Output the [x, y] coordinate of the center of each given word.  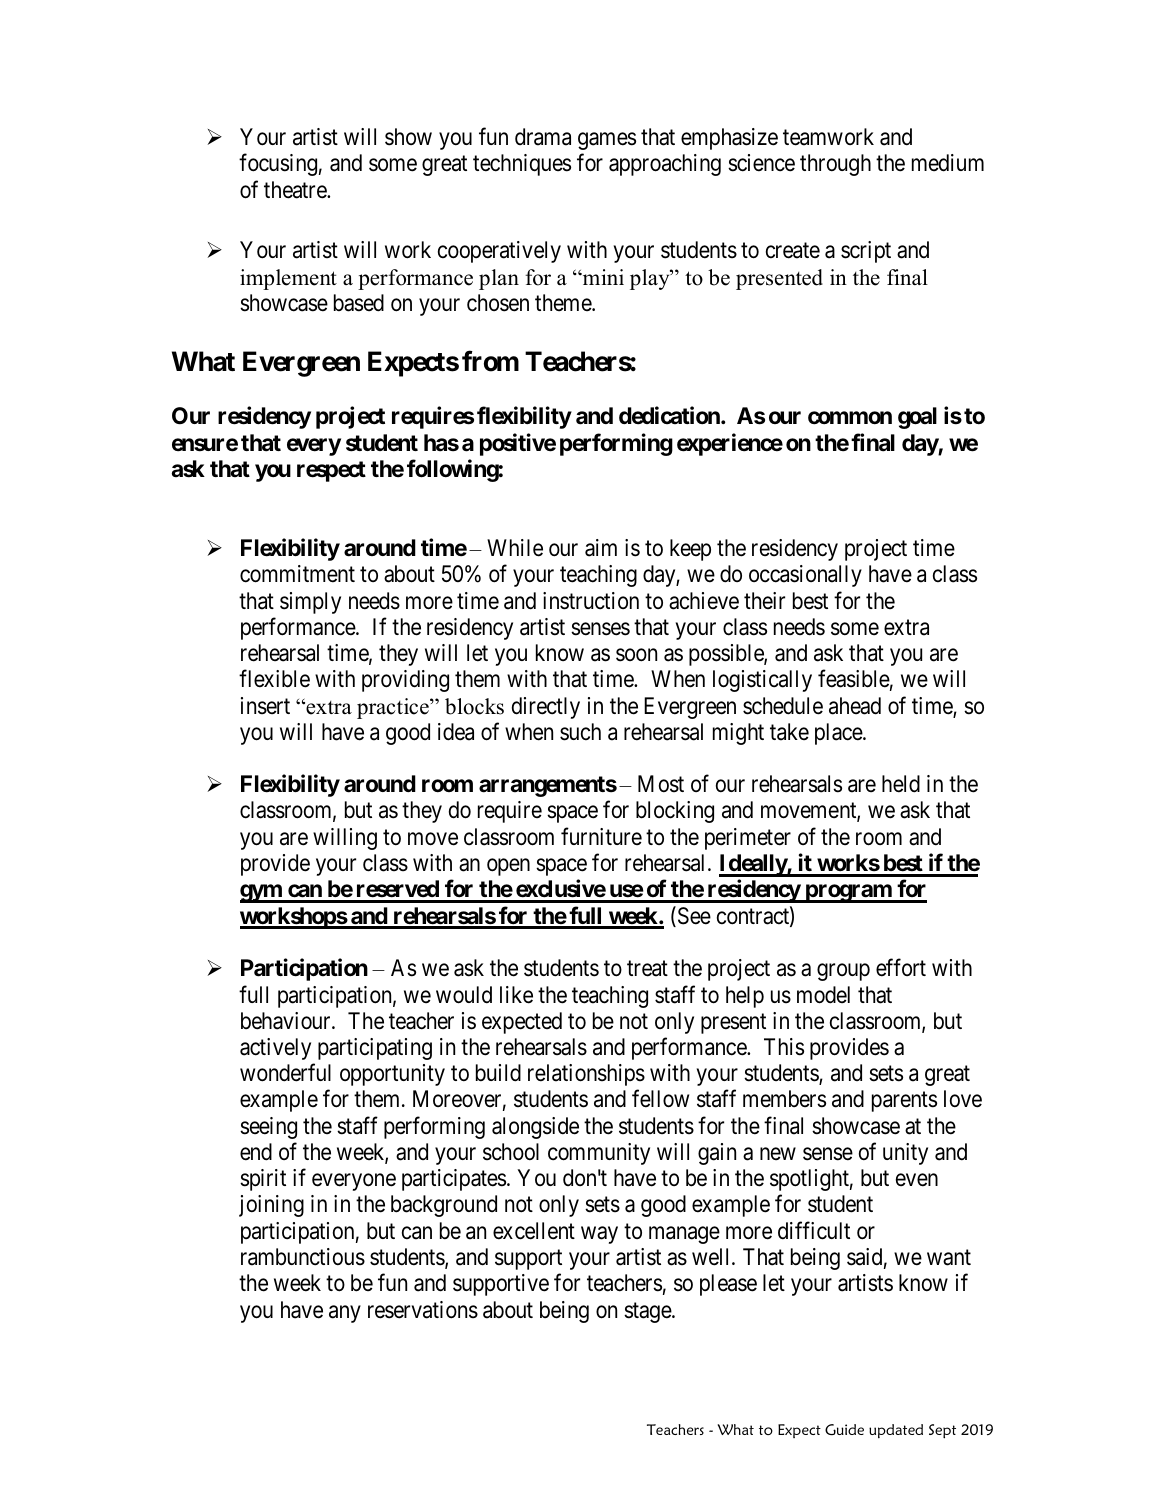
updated [896, 1431]
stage [648, 1312]
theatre [296, 190]
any [345, 1314]
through [835, 165]
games [607, 141]
